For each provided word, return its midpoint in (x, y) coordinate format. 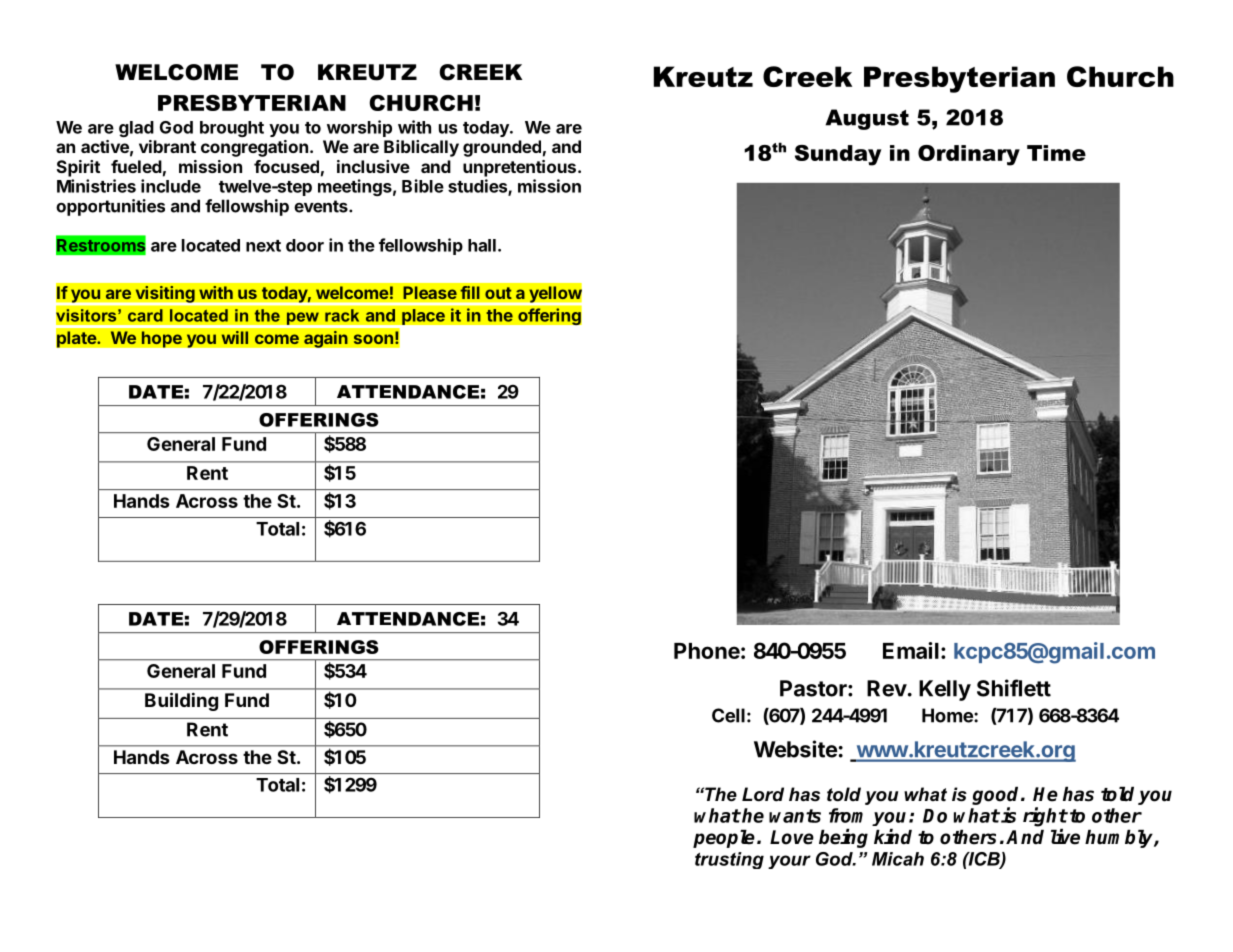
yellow (555, 294)
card (145, 315)
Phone (707, 651)
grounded (502, 148)
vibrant (167, 146)
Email (911, 650)
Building (181, 701)
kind (893, 837)
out (498, 293)
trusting (729, 860)
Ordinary (969, 155)
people (724, 839)
